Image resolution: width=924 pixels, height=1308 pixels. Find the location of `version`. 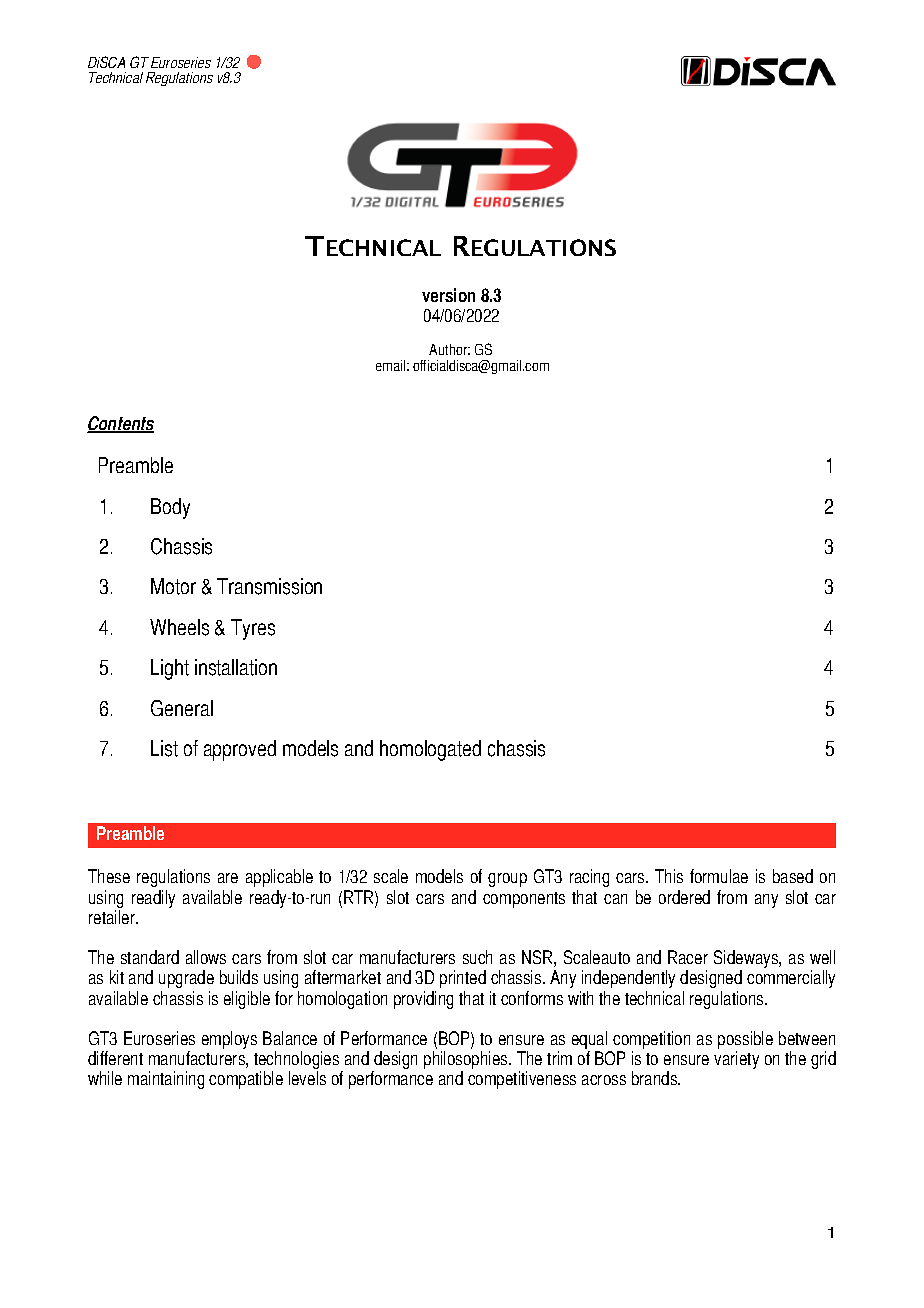

version is located at coordinates (448, 295).
